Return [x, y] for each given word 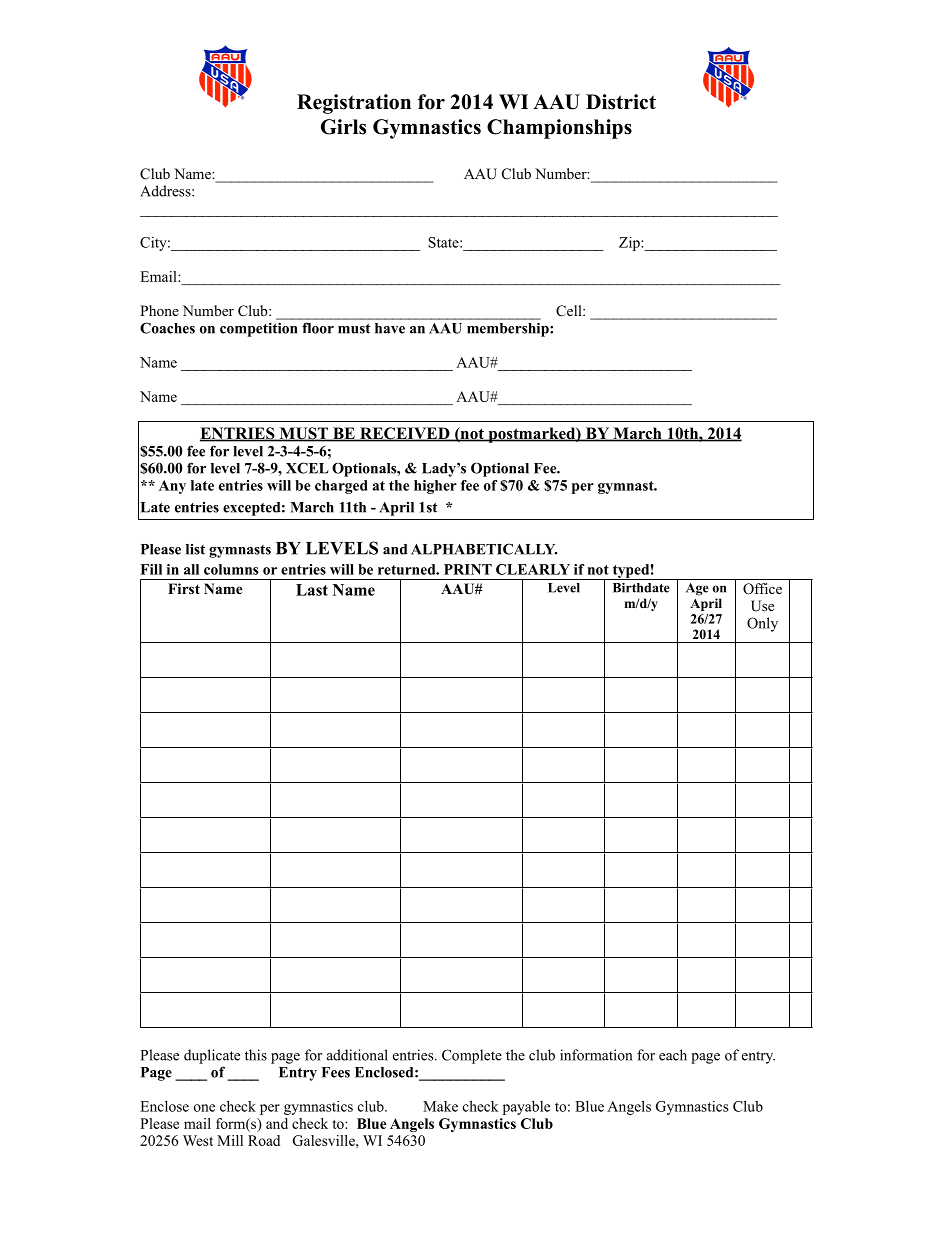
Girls [343, 127]
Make [440, 1106]
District [621, 102]
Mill [230, 1140]
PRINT [468, 569]
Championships [559, 129]
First [184, 588]
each [673, 1055]
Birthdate [641, 587]
